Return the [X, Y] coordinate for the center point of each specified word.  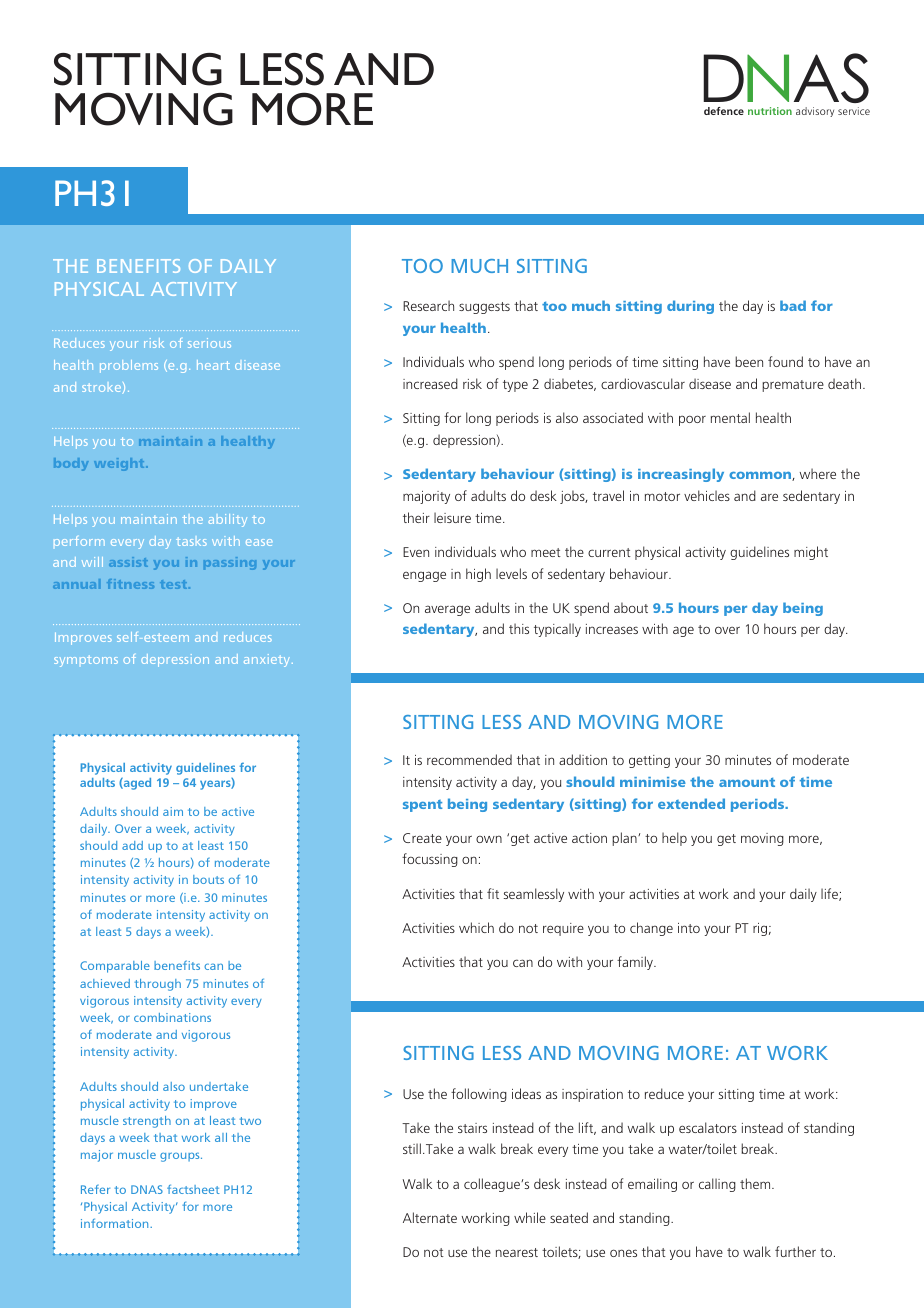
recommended [469, 759]
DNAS [147, 1189]
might [811, 553]
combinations [172, 1017]
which [476, 927]
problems [129, 366]
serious [209, 343]
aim [173, 811]
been [749, 361]
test [175, 584]
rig [760, 929]
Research [428, 305]
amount [747, 782]
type [515, 386]
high [478, 575]
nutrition [770, 111]
